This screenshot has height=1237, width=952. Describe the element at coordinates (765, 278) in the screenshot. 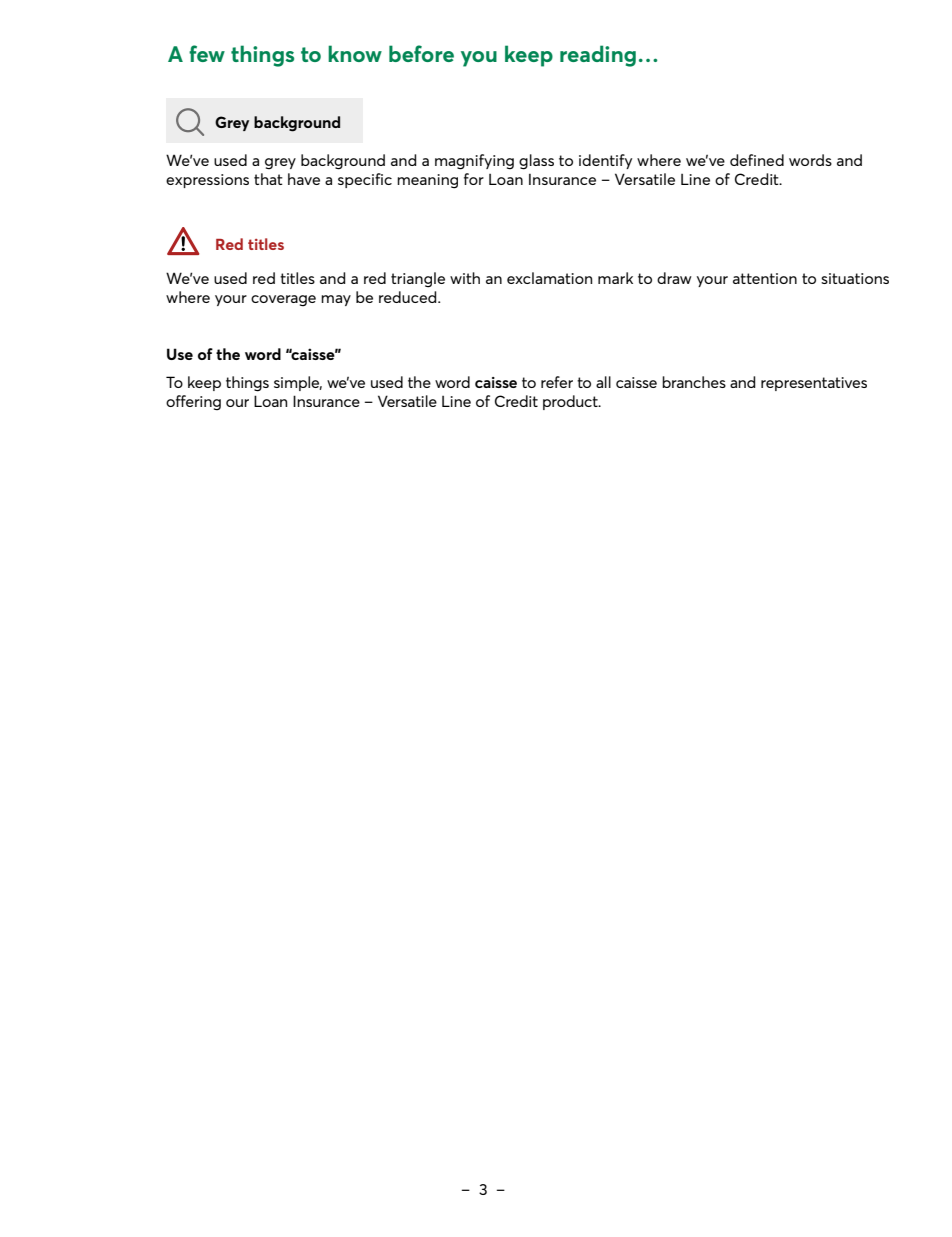

I see `attention` at that location.
